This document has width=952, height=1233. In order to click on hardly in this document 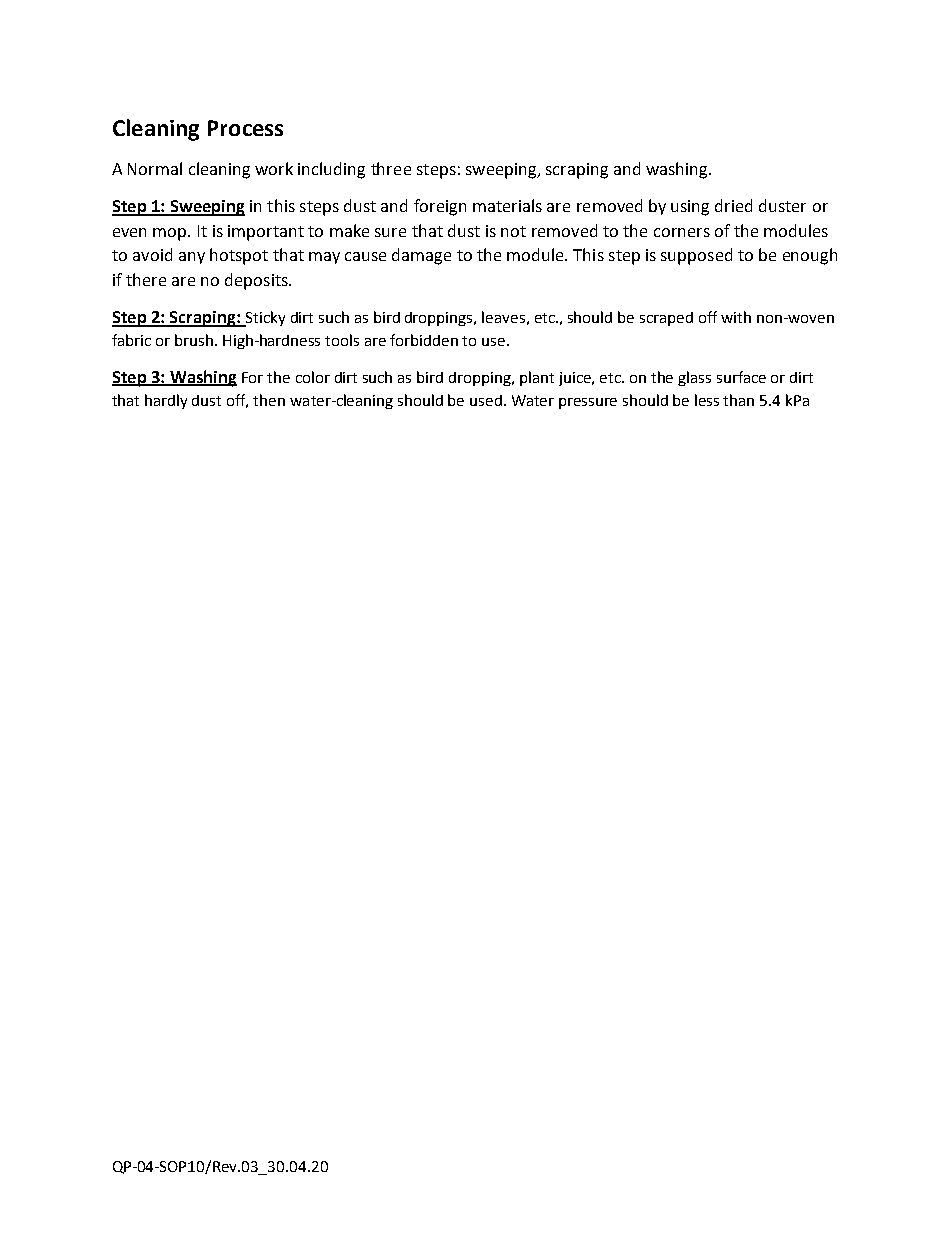, I will do `click(166, 401)`.
